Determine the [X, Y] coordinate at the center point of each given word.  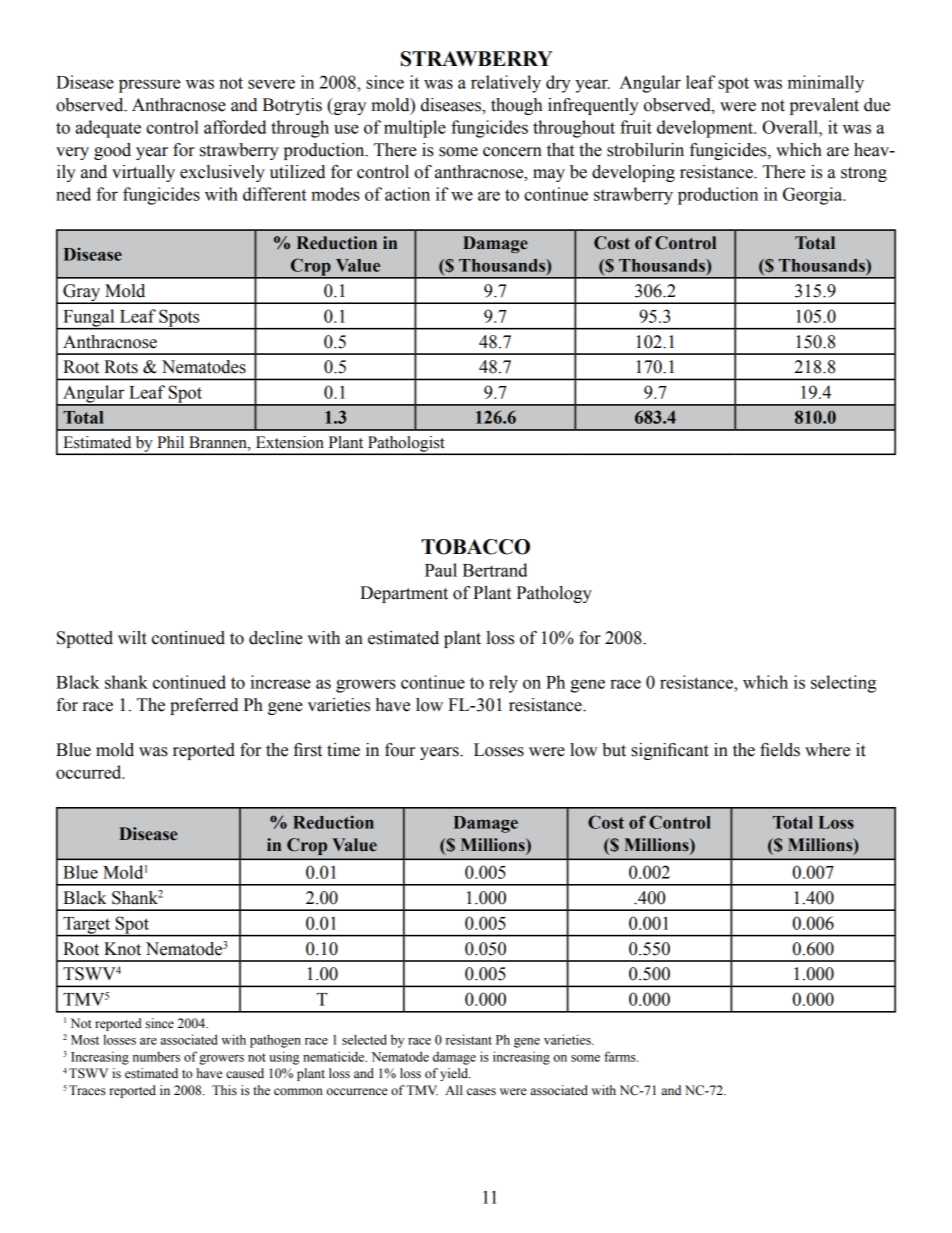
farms [621, 1056]
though [516, 106]
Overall [791, 127]
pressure [150, 86]
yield [455, 1074]
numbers [156, 1057]
